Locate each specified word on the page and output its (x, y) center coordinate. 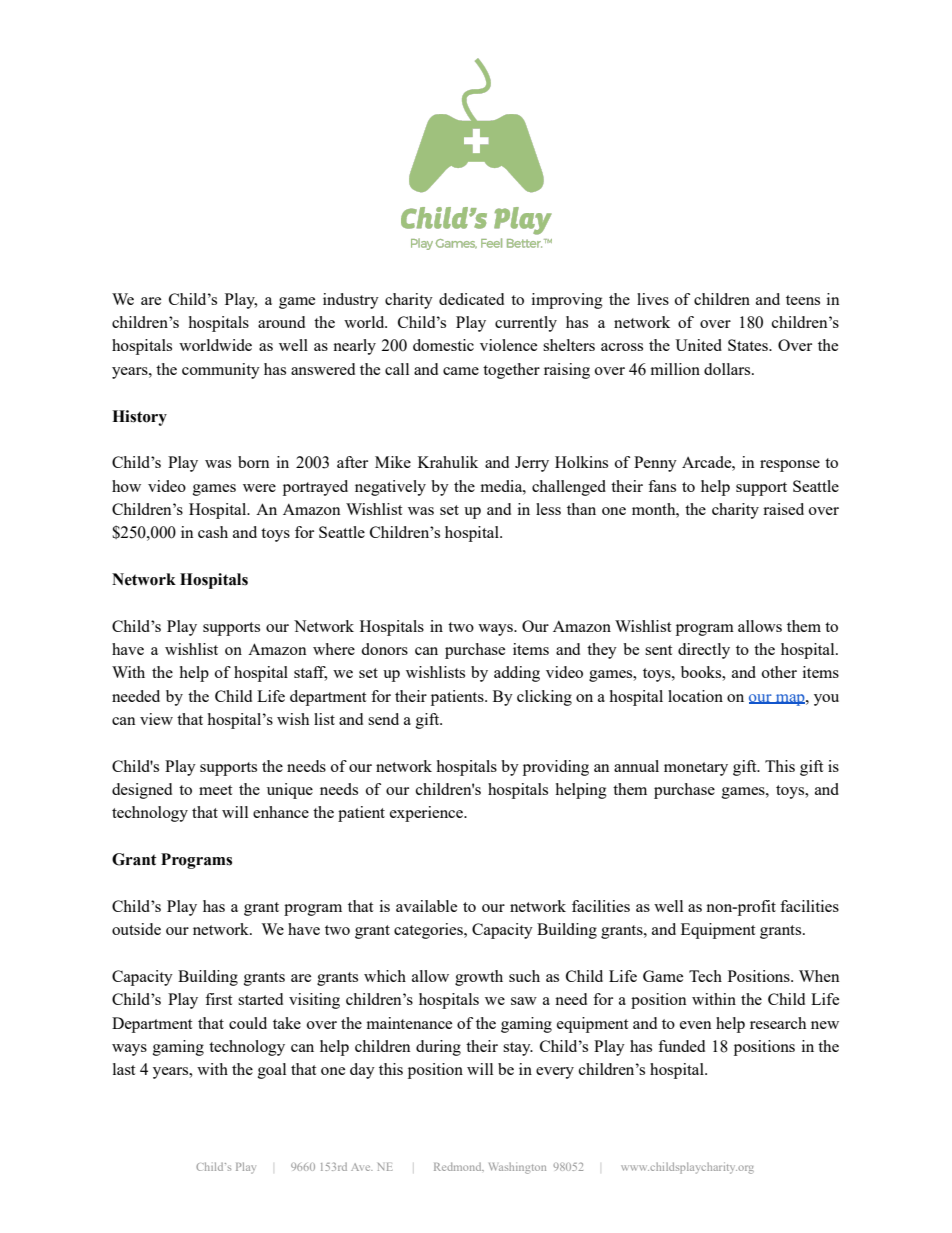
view (156, 719)
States (749, 345)
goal (272, 1071)
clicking (544, 698)
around (281, 322)
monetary (696, 769)
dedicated (471, 299)
